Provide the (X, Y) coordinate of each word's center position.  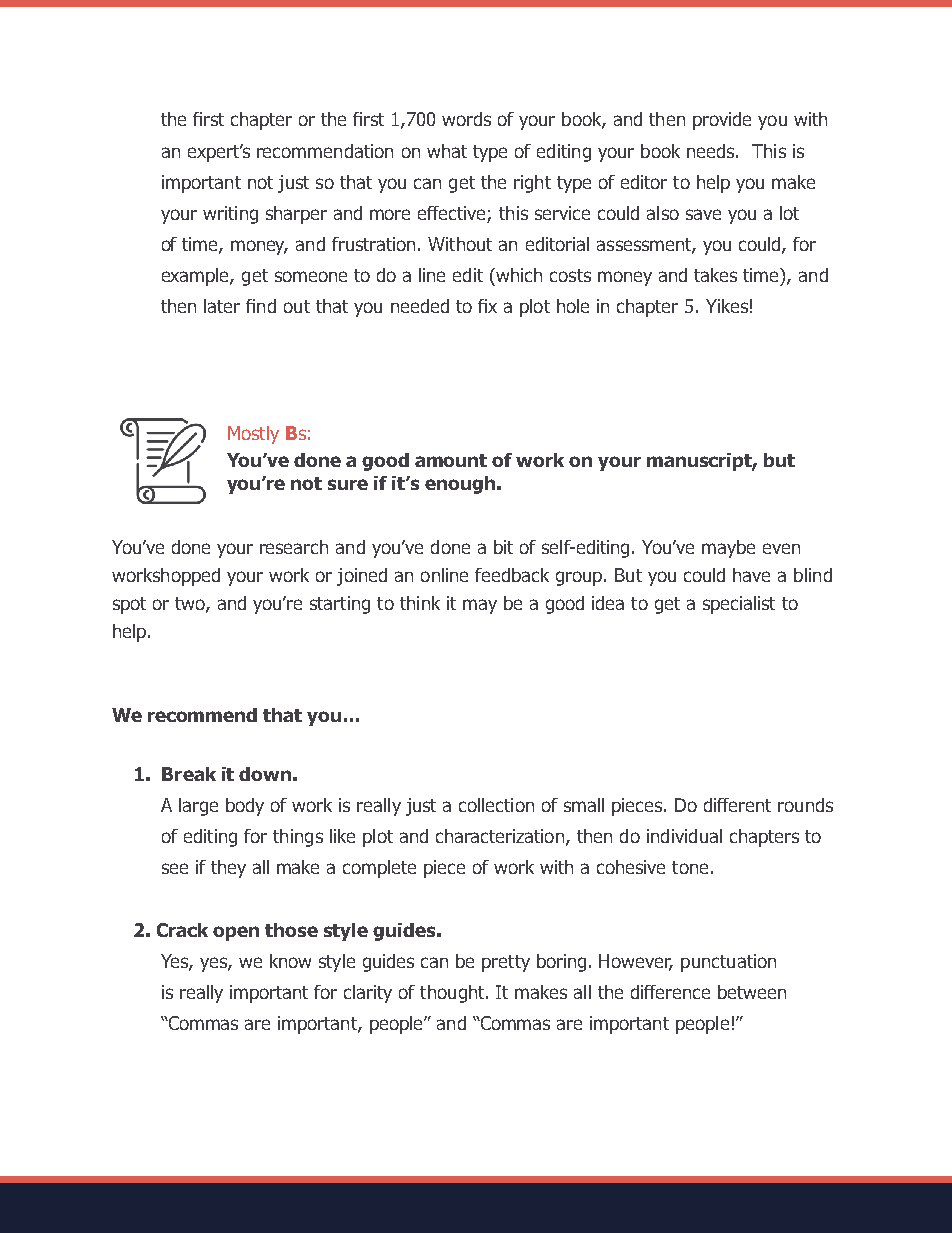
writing (230, 215)
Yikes (727, 306)
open (236, 933)
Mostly (253, 435)
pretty (506, 963)
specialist (739, 605)
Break (189, 774)
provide (722, 121)
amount (451, 460)
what (447, 151)
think (420, 603)
